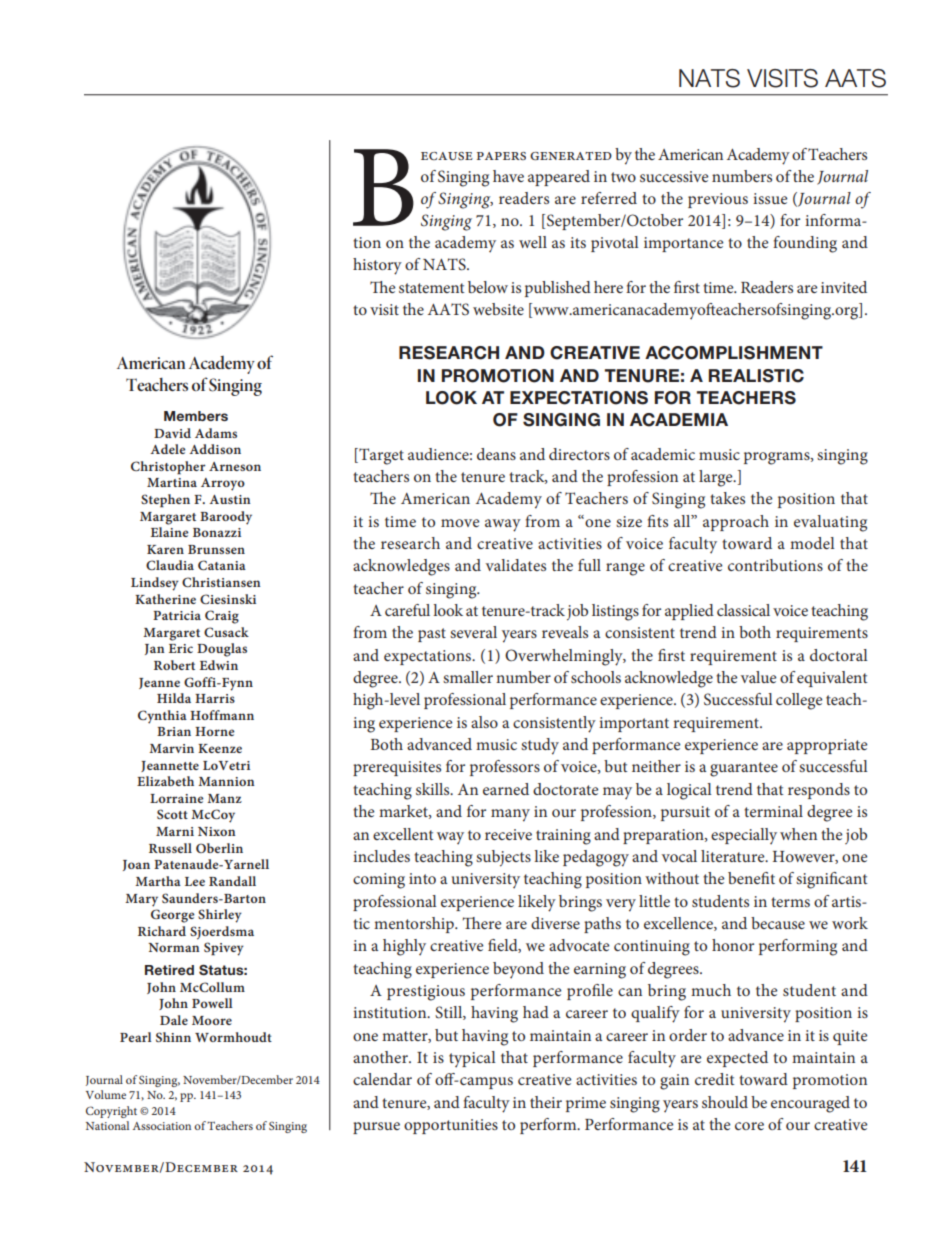 The height and width of the screenshot is (1233, 952). I want to click on Lorraine, so click(177, 798).
